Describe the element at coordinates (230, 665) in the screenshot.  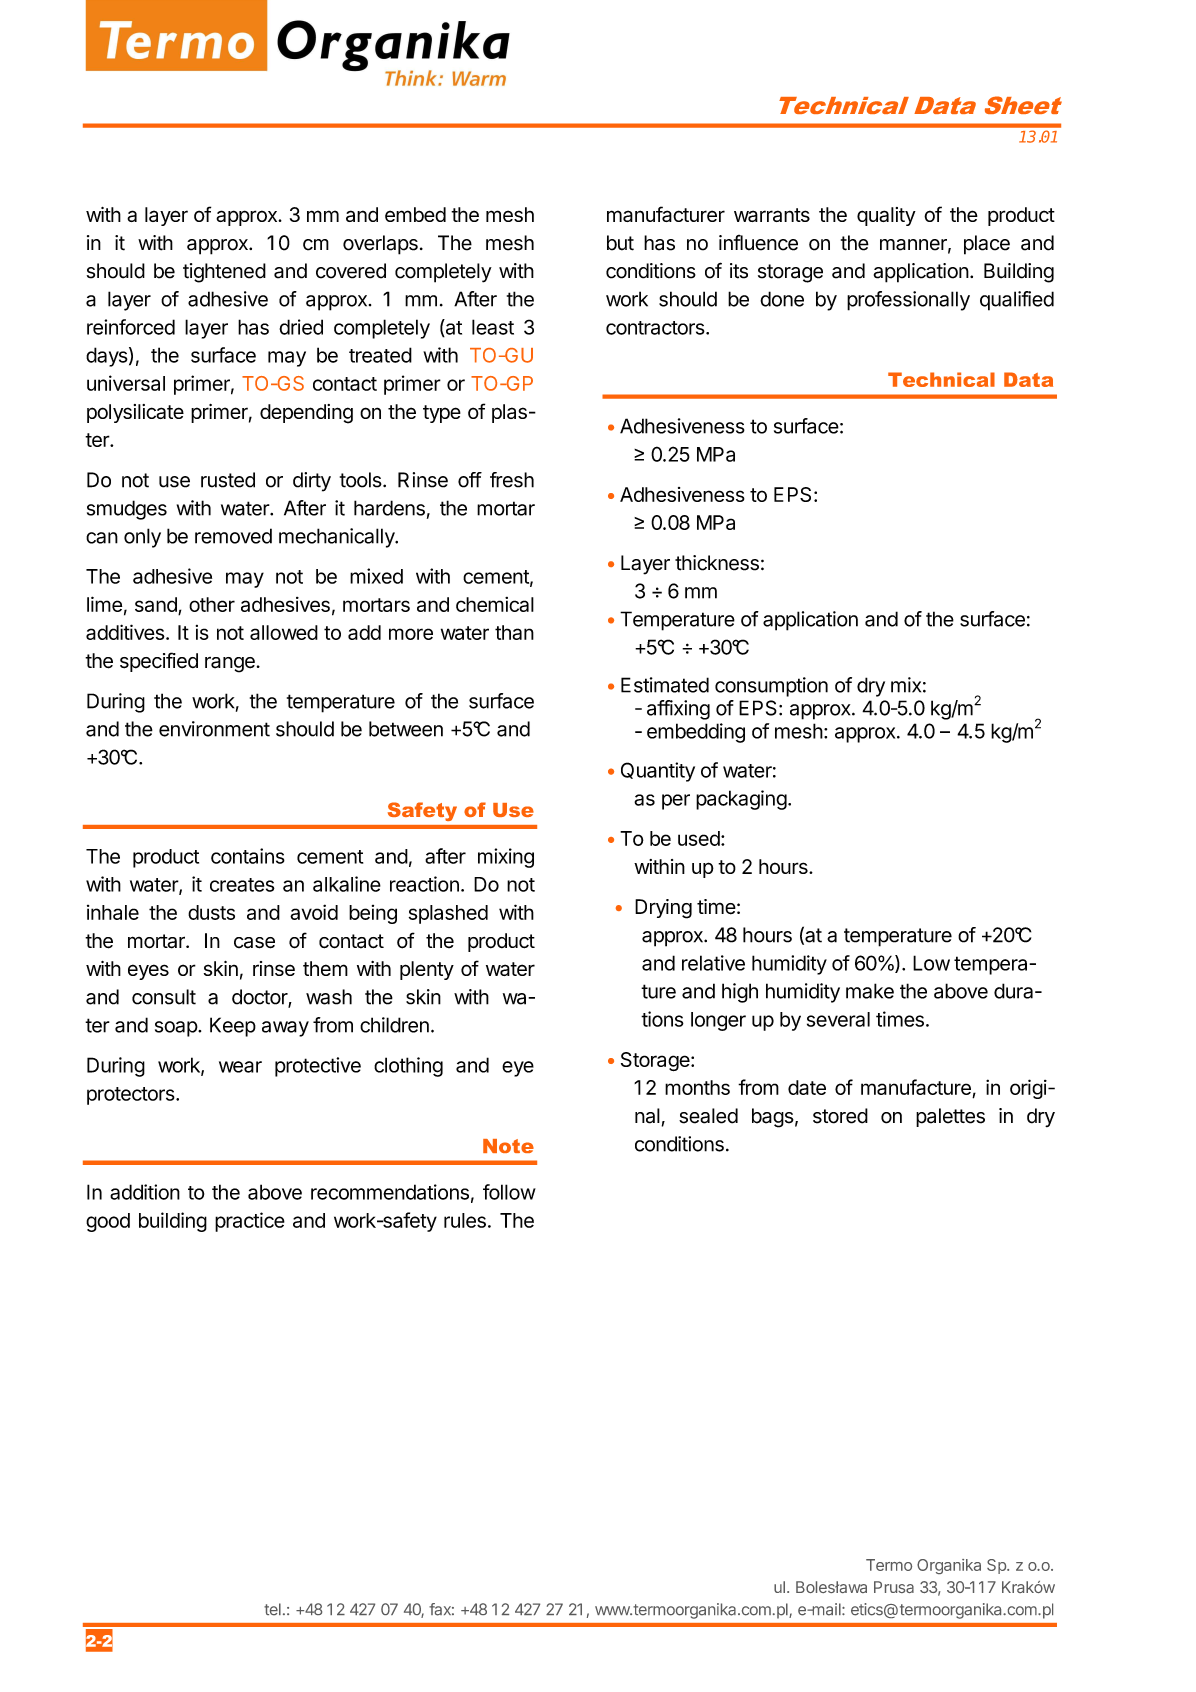
I see `range` at that location.
